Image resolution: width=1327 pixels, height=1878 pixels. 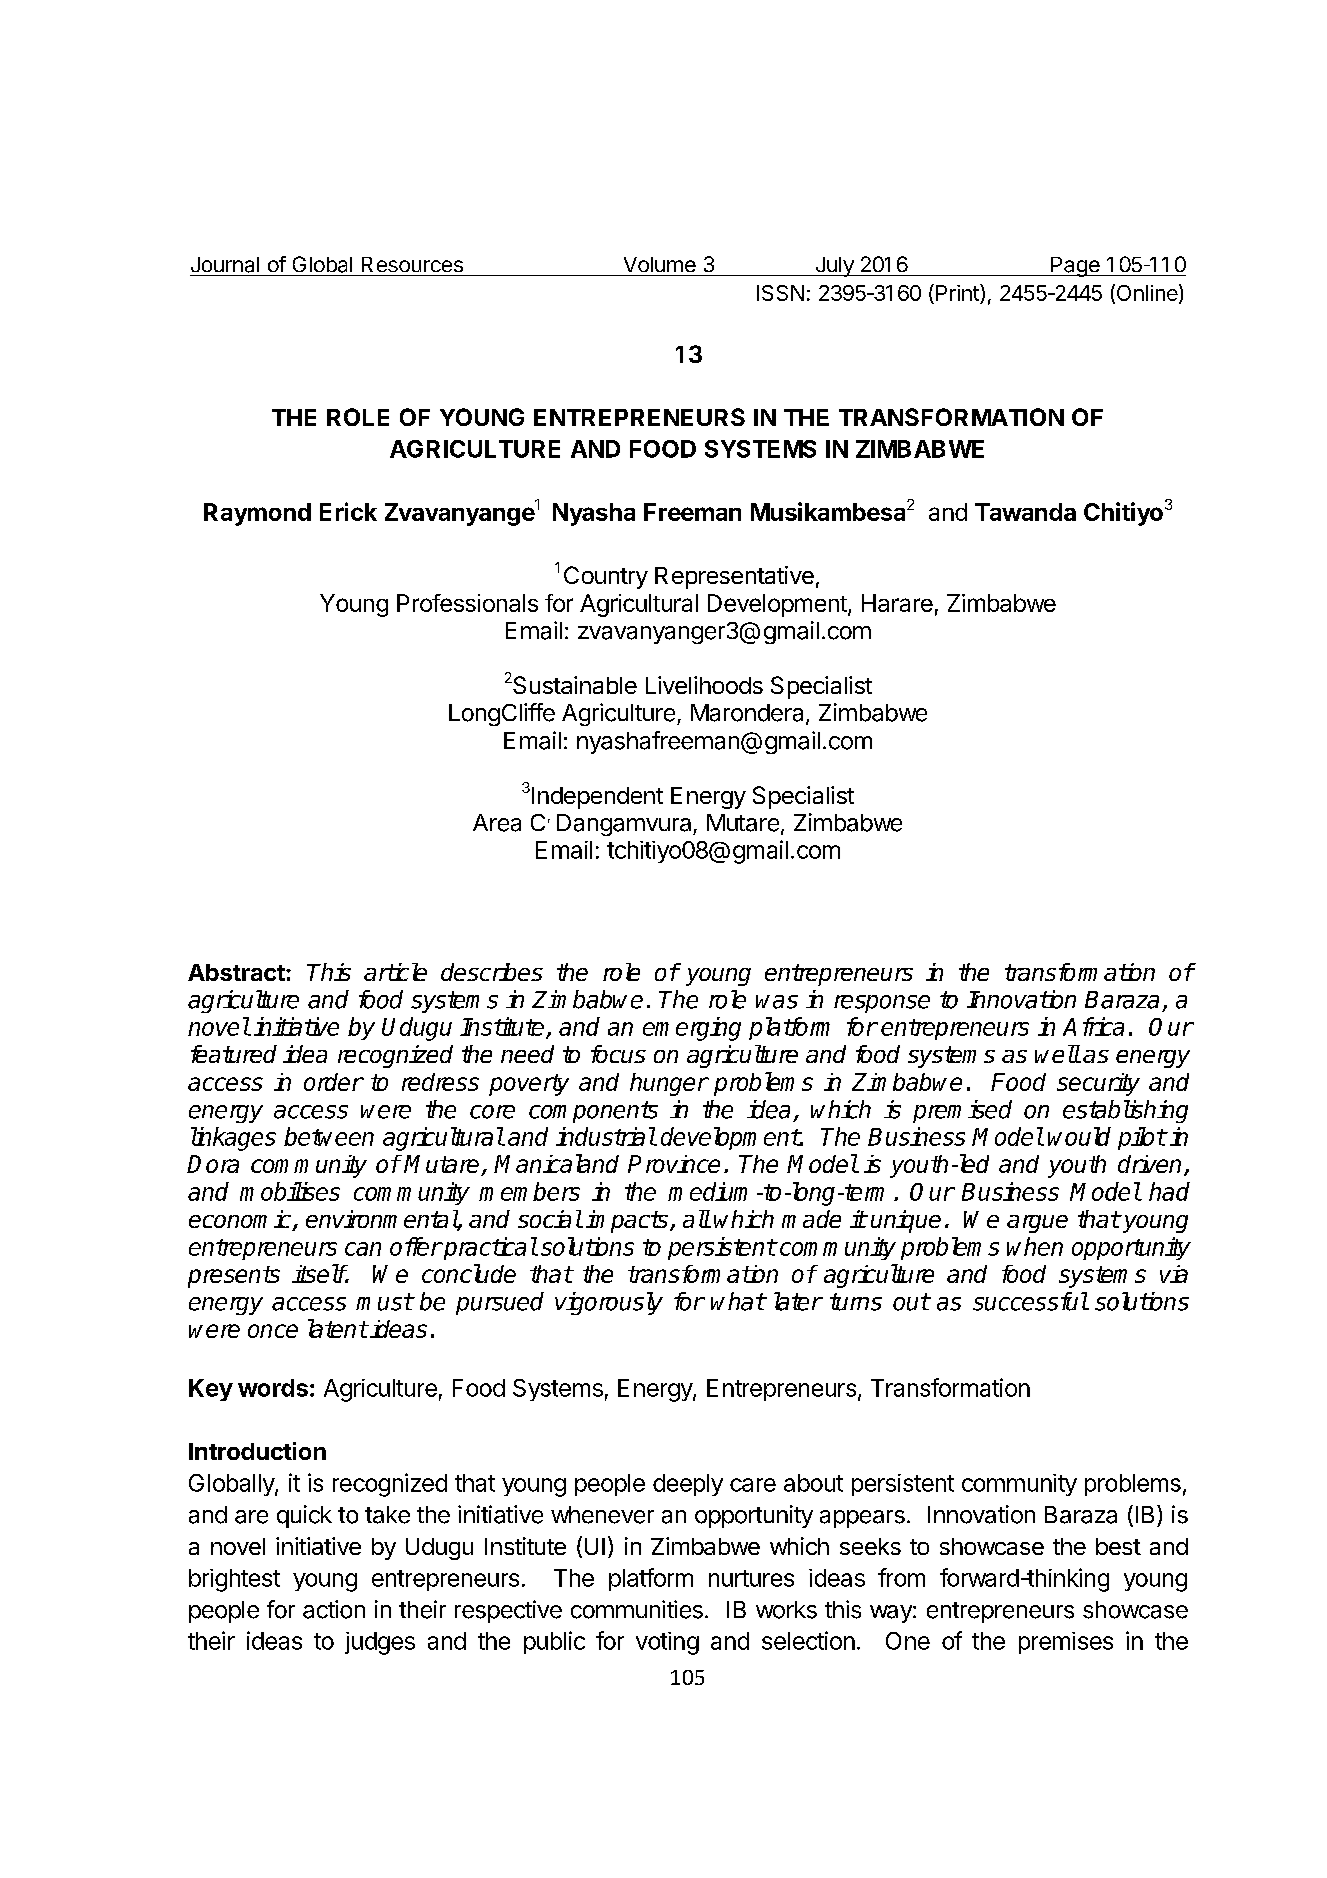 What do you see at coordinates (412, 264) in the screenshot?
I see `Resources` at bounding box center [412, 264].
